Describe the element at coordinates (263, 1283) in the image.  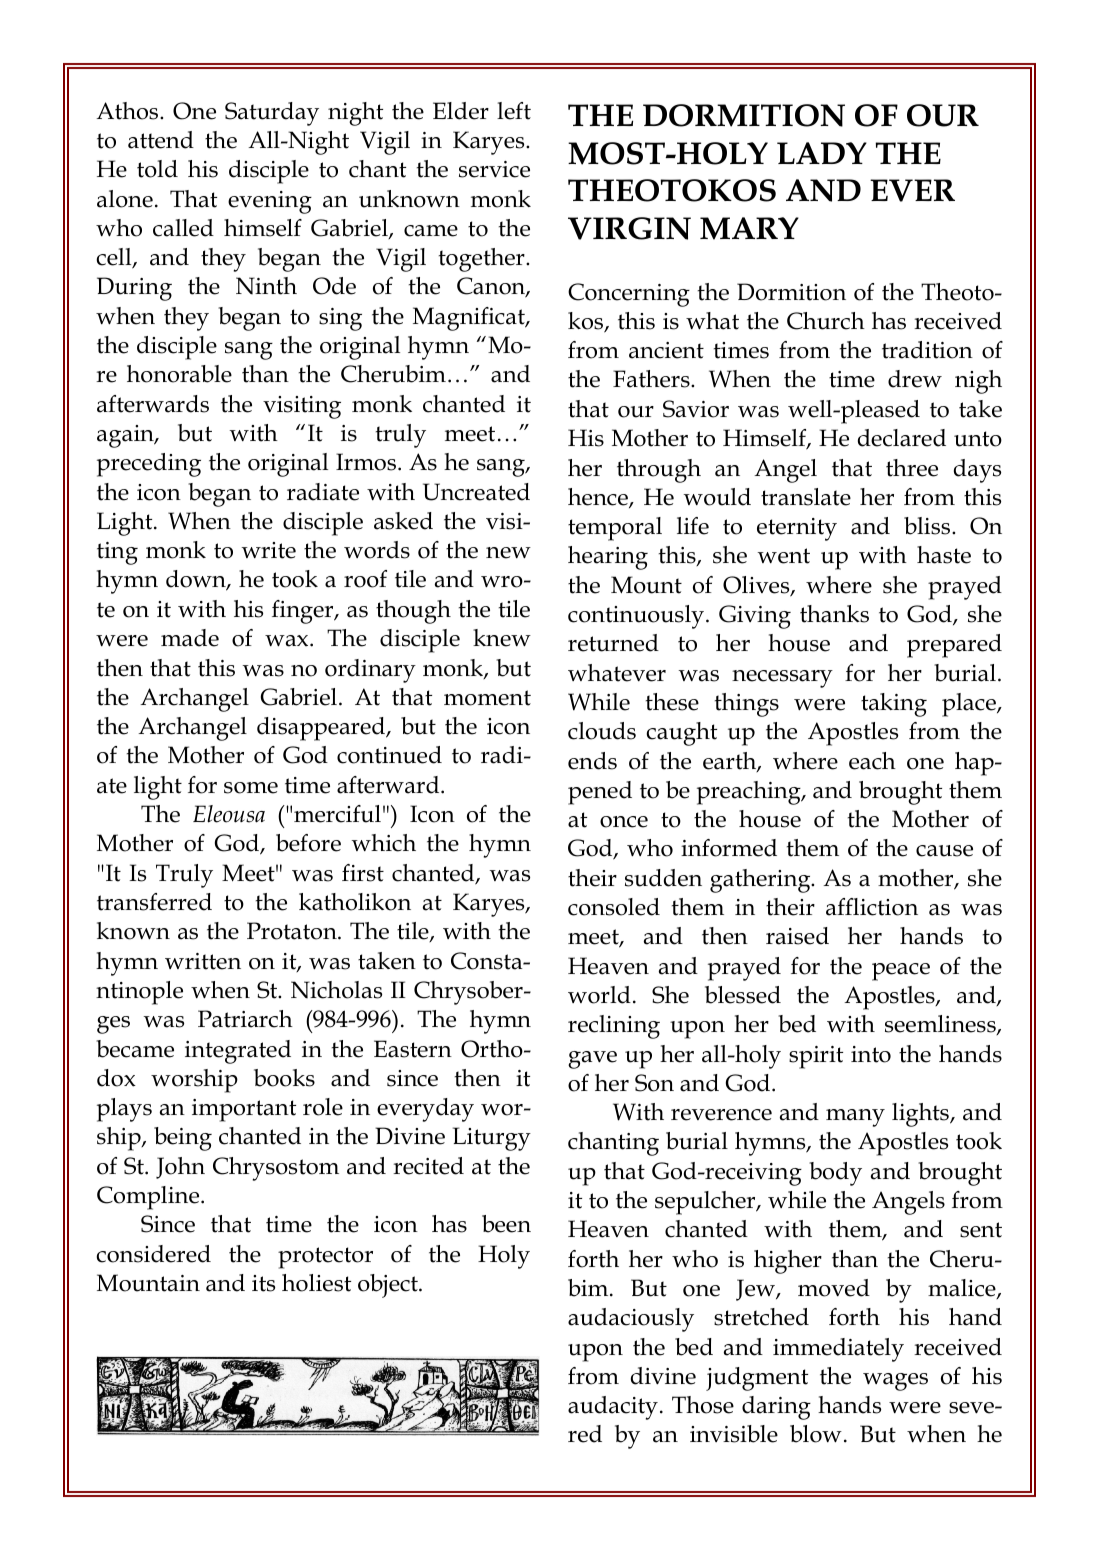
I see `its` at that location.
